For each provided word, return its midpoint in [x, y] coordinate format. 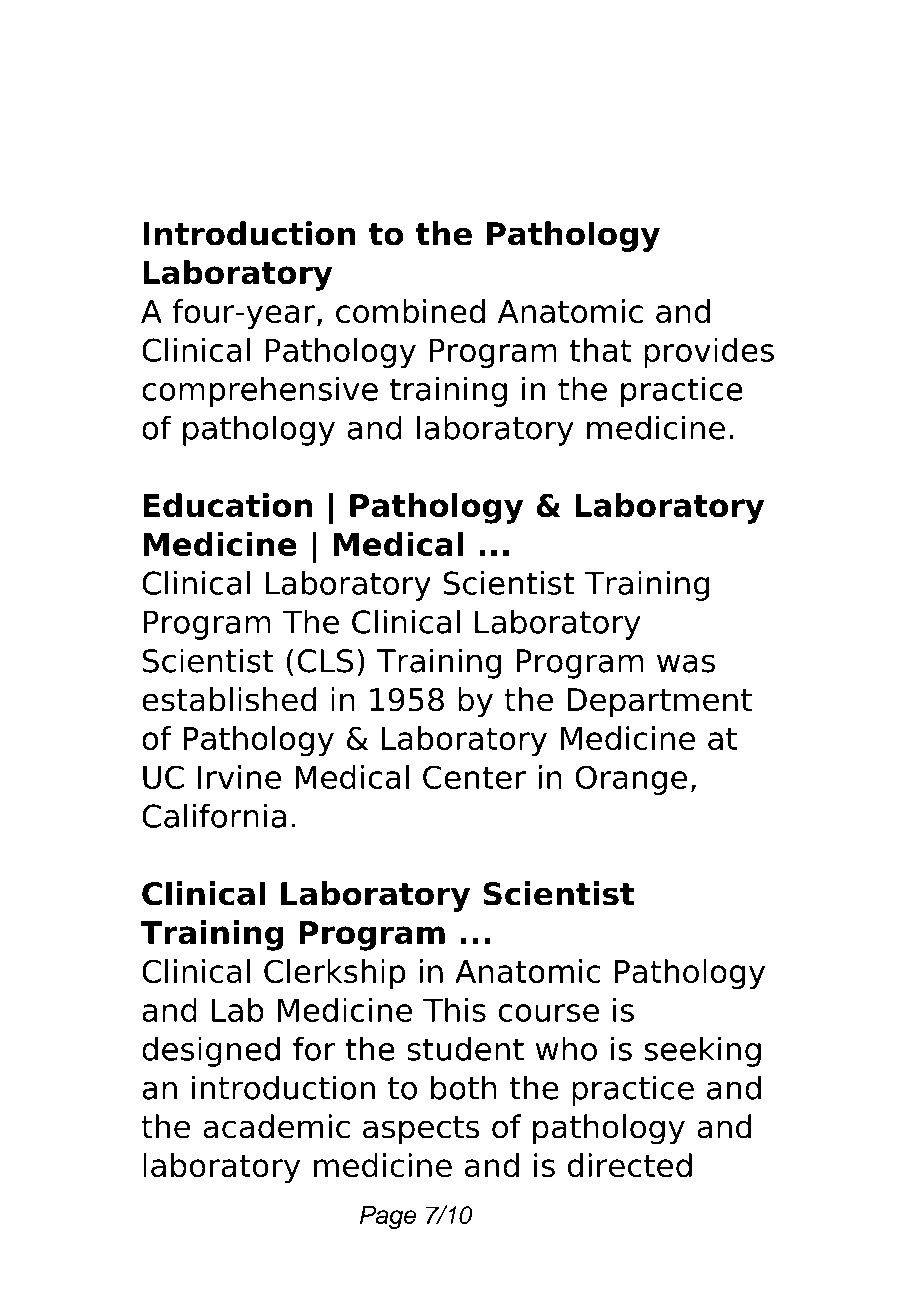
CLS [325, 661]
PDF [295, 71]
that [600, 350]
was [686, 663]
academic [276, 1126]
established [229, 699]
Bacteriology [583, 130]
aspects [421, 1130]
